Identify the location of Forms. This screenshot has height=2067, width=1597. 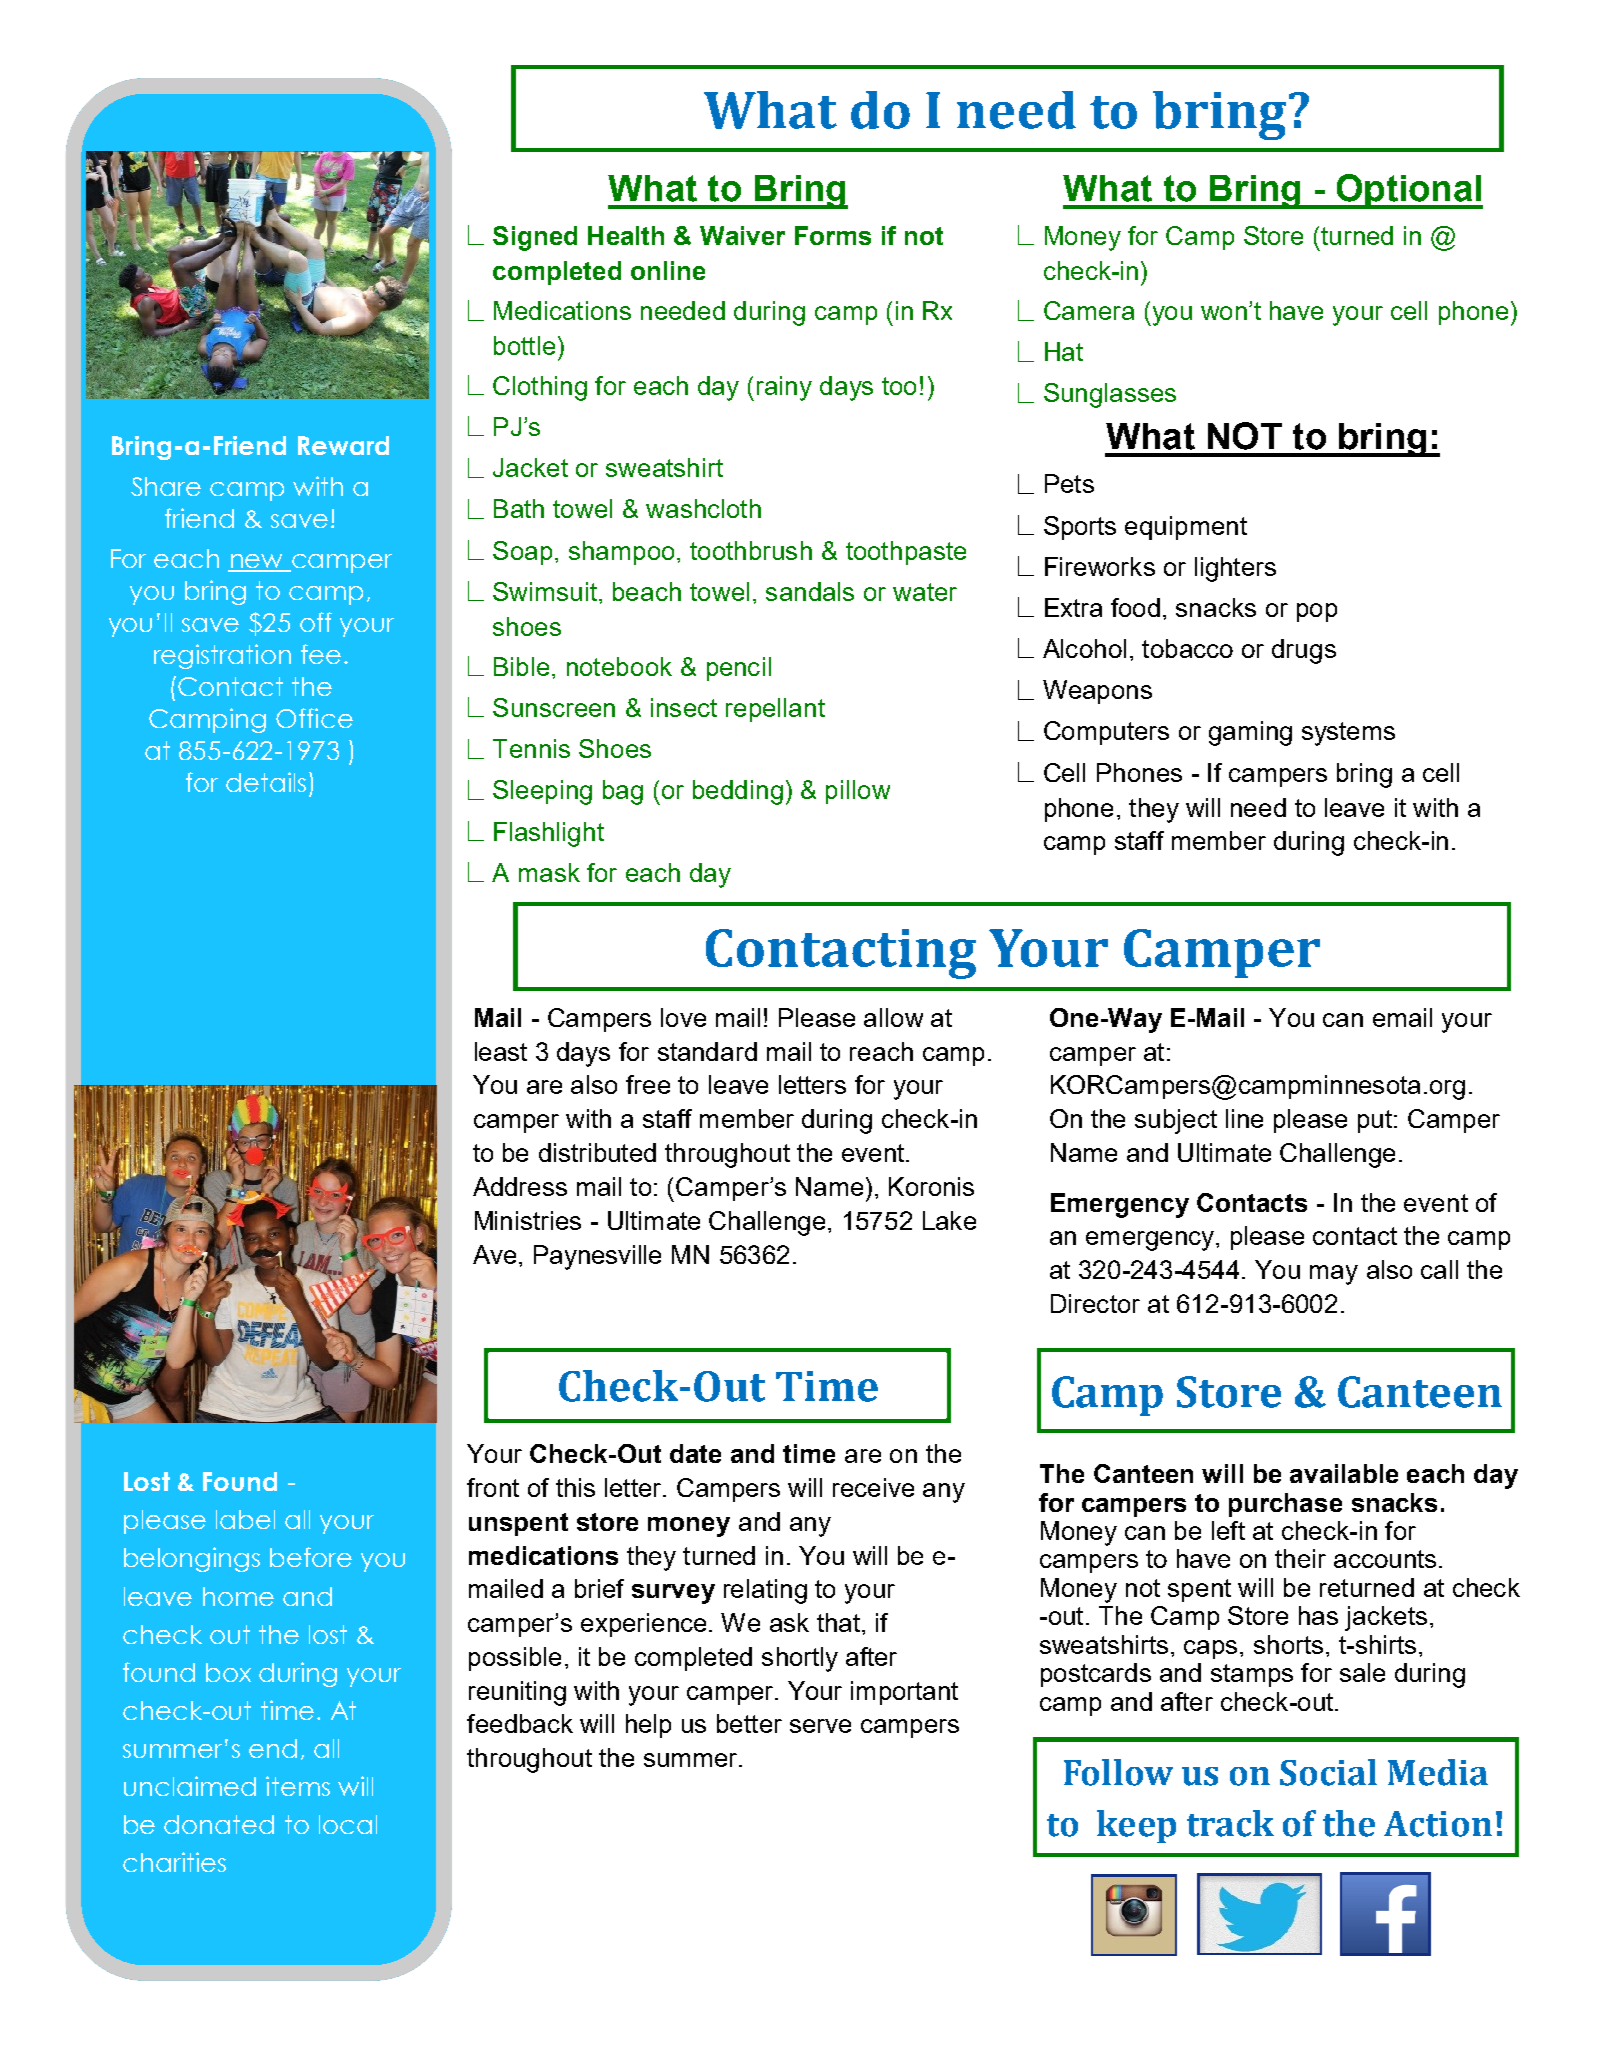
(833, 235).
